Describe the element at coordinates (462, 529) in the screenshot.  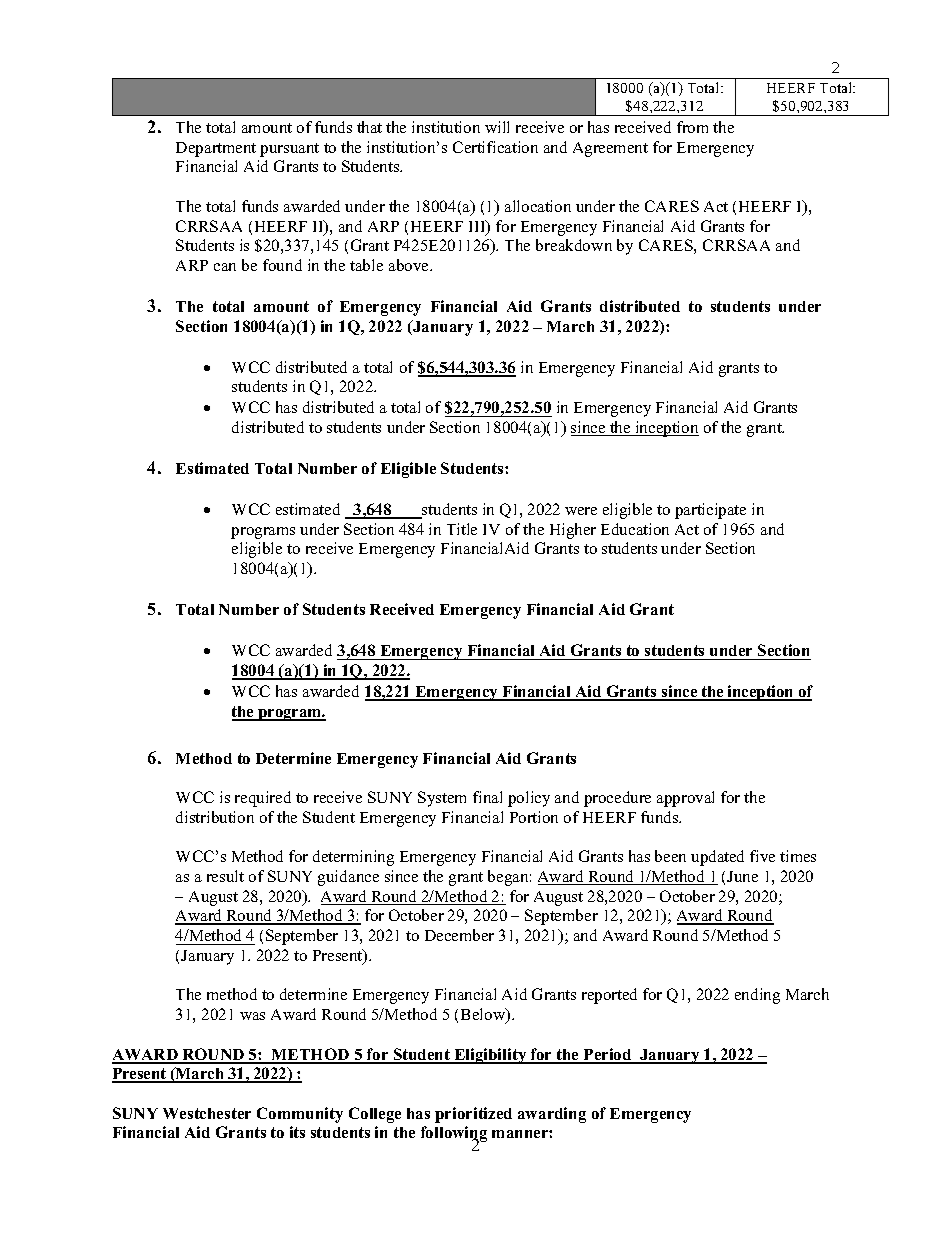
I see `Title` at that location.
